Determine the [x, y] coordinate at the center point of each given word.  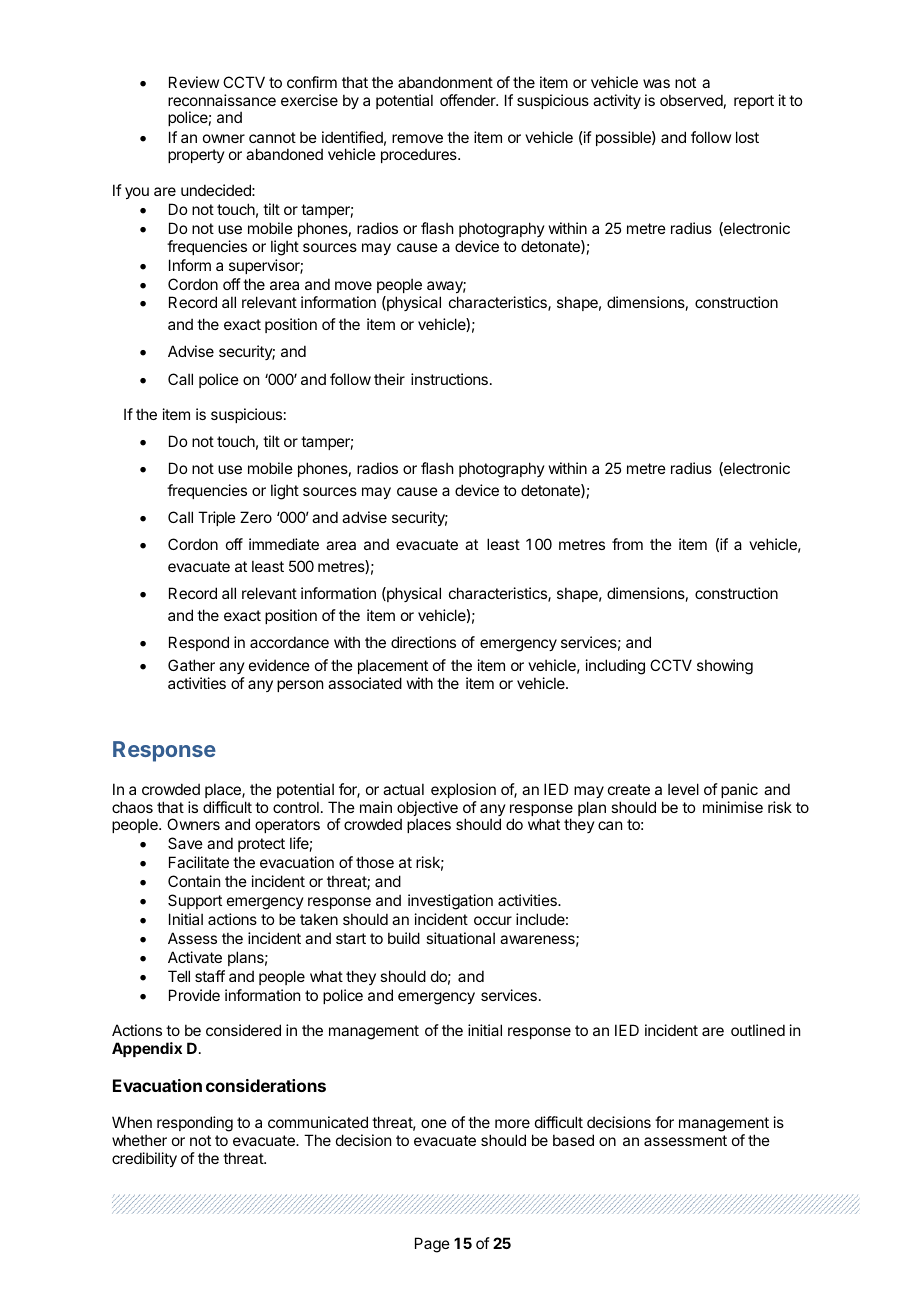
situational [460, 938]
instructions [449, 379]
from [627, 544]
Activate [195, 957]
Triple [217, 518]
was [656, 83]
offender [469, 100]
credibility [144, 1159]
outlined [758, 1030]
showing [725, 667]
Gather [191, 665]
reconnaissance [222, 100]
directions [423, 642]
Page [432, 1245]
